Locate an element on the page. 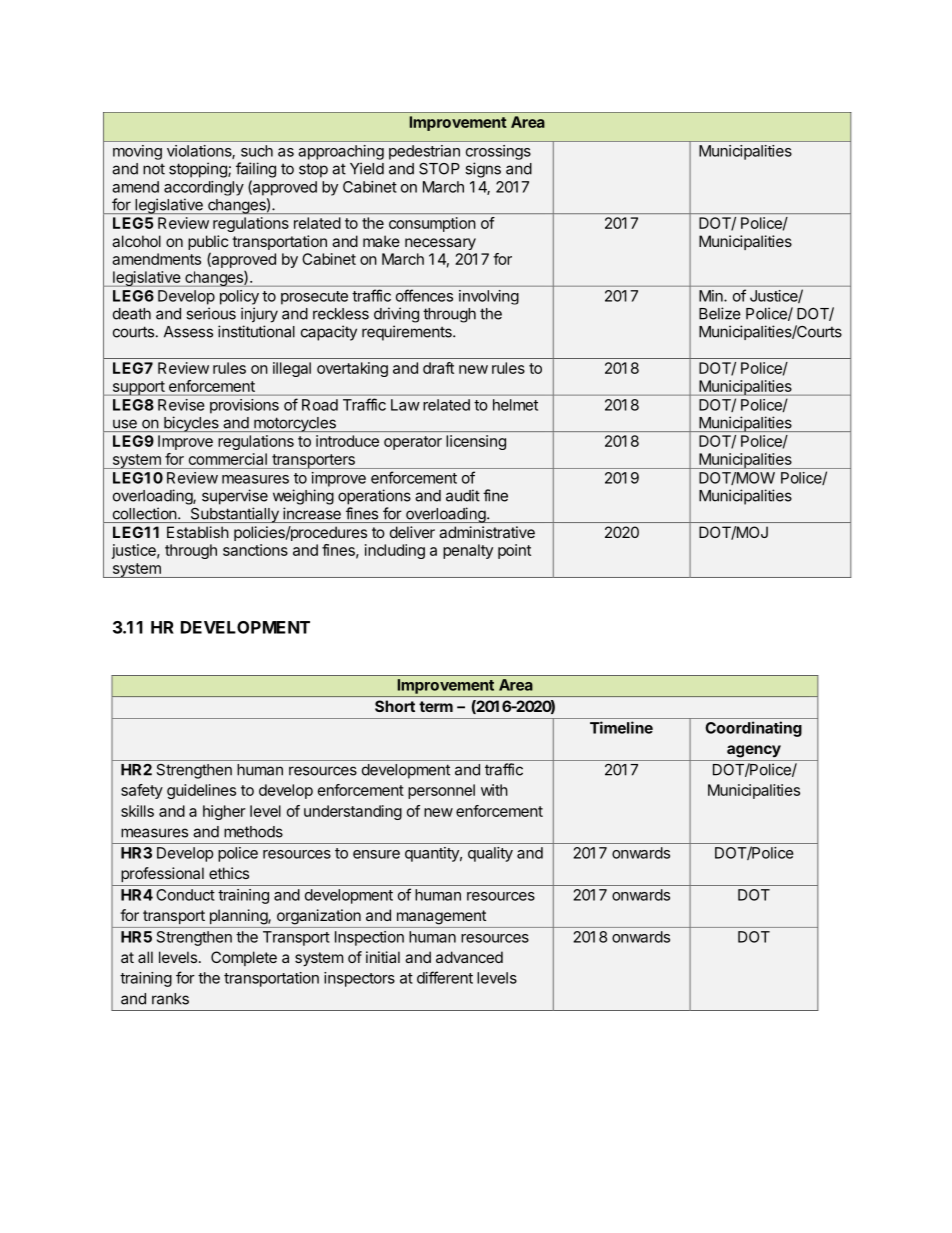 This document has height=1233, width=952. point is located at coordinates (514, 551).
